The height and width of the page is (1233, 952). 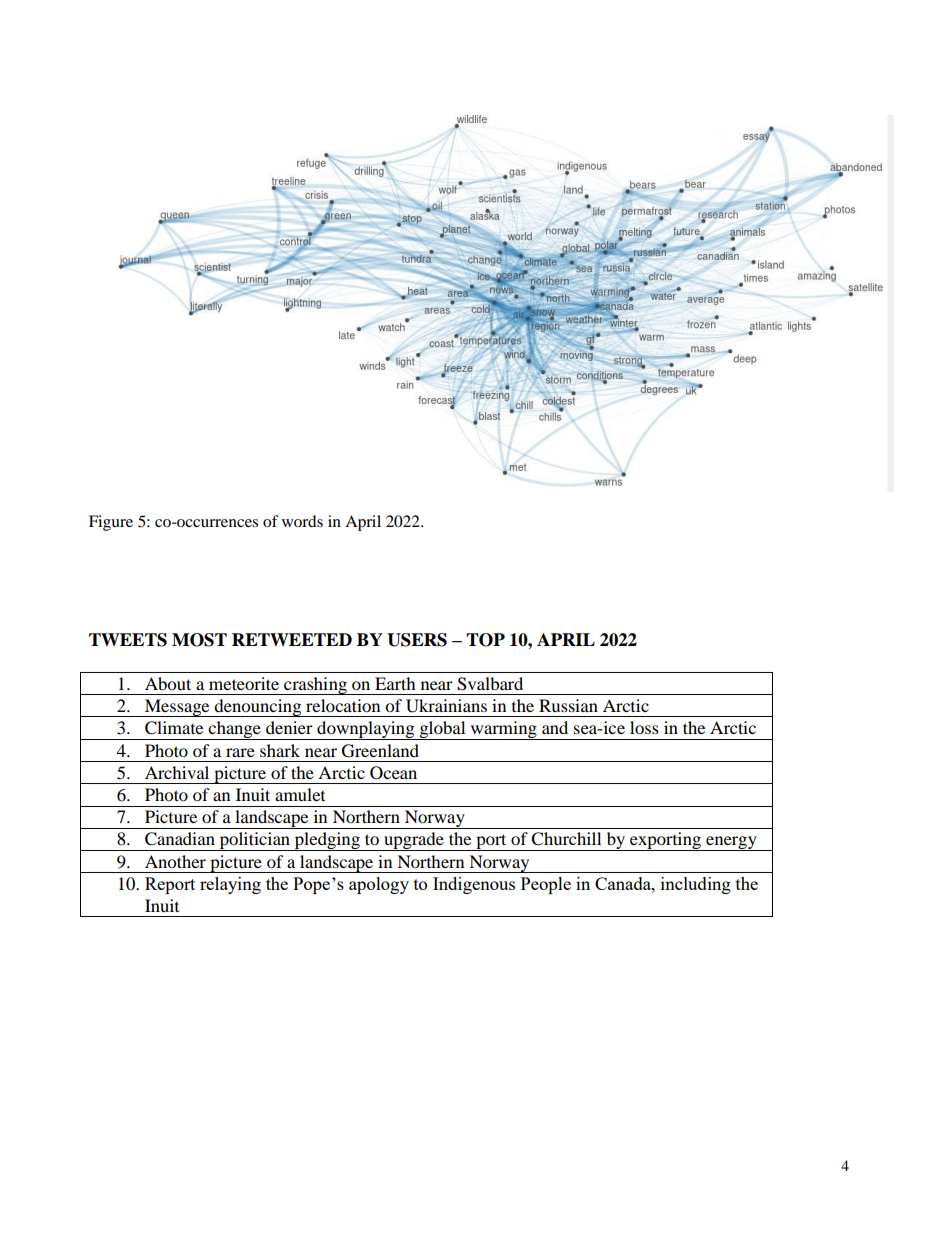 I want to click on Svalbard, so click(x=490, y=684).
